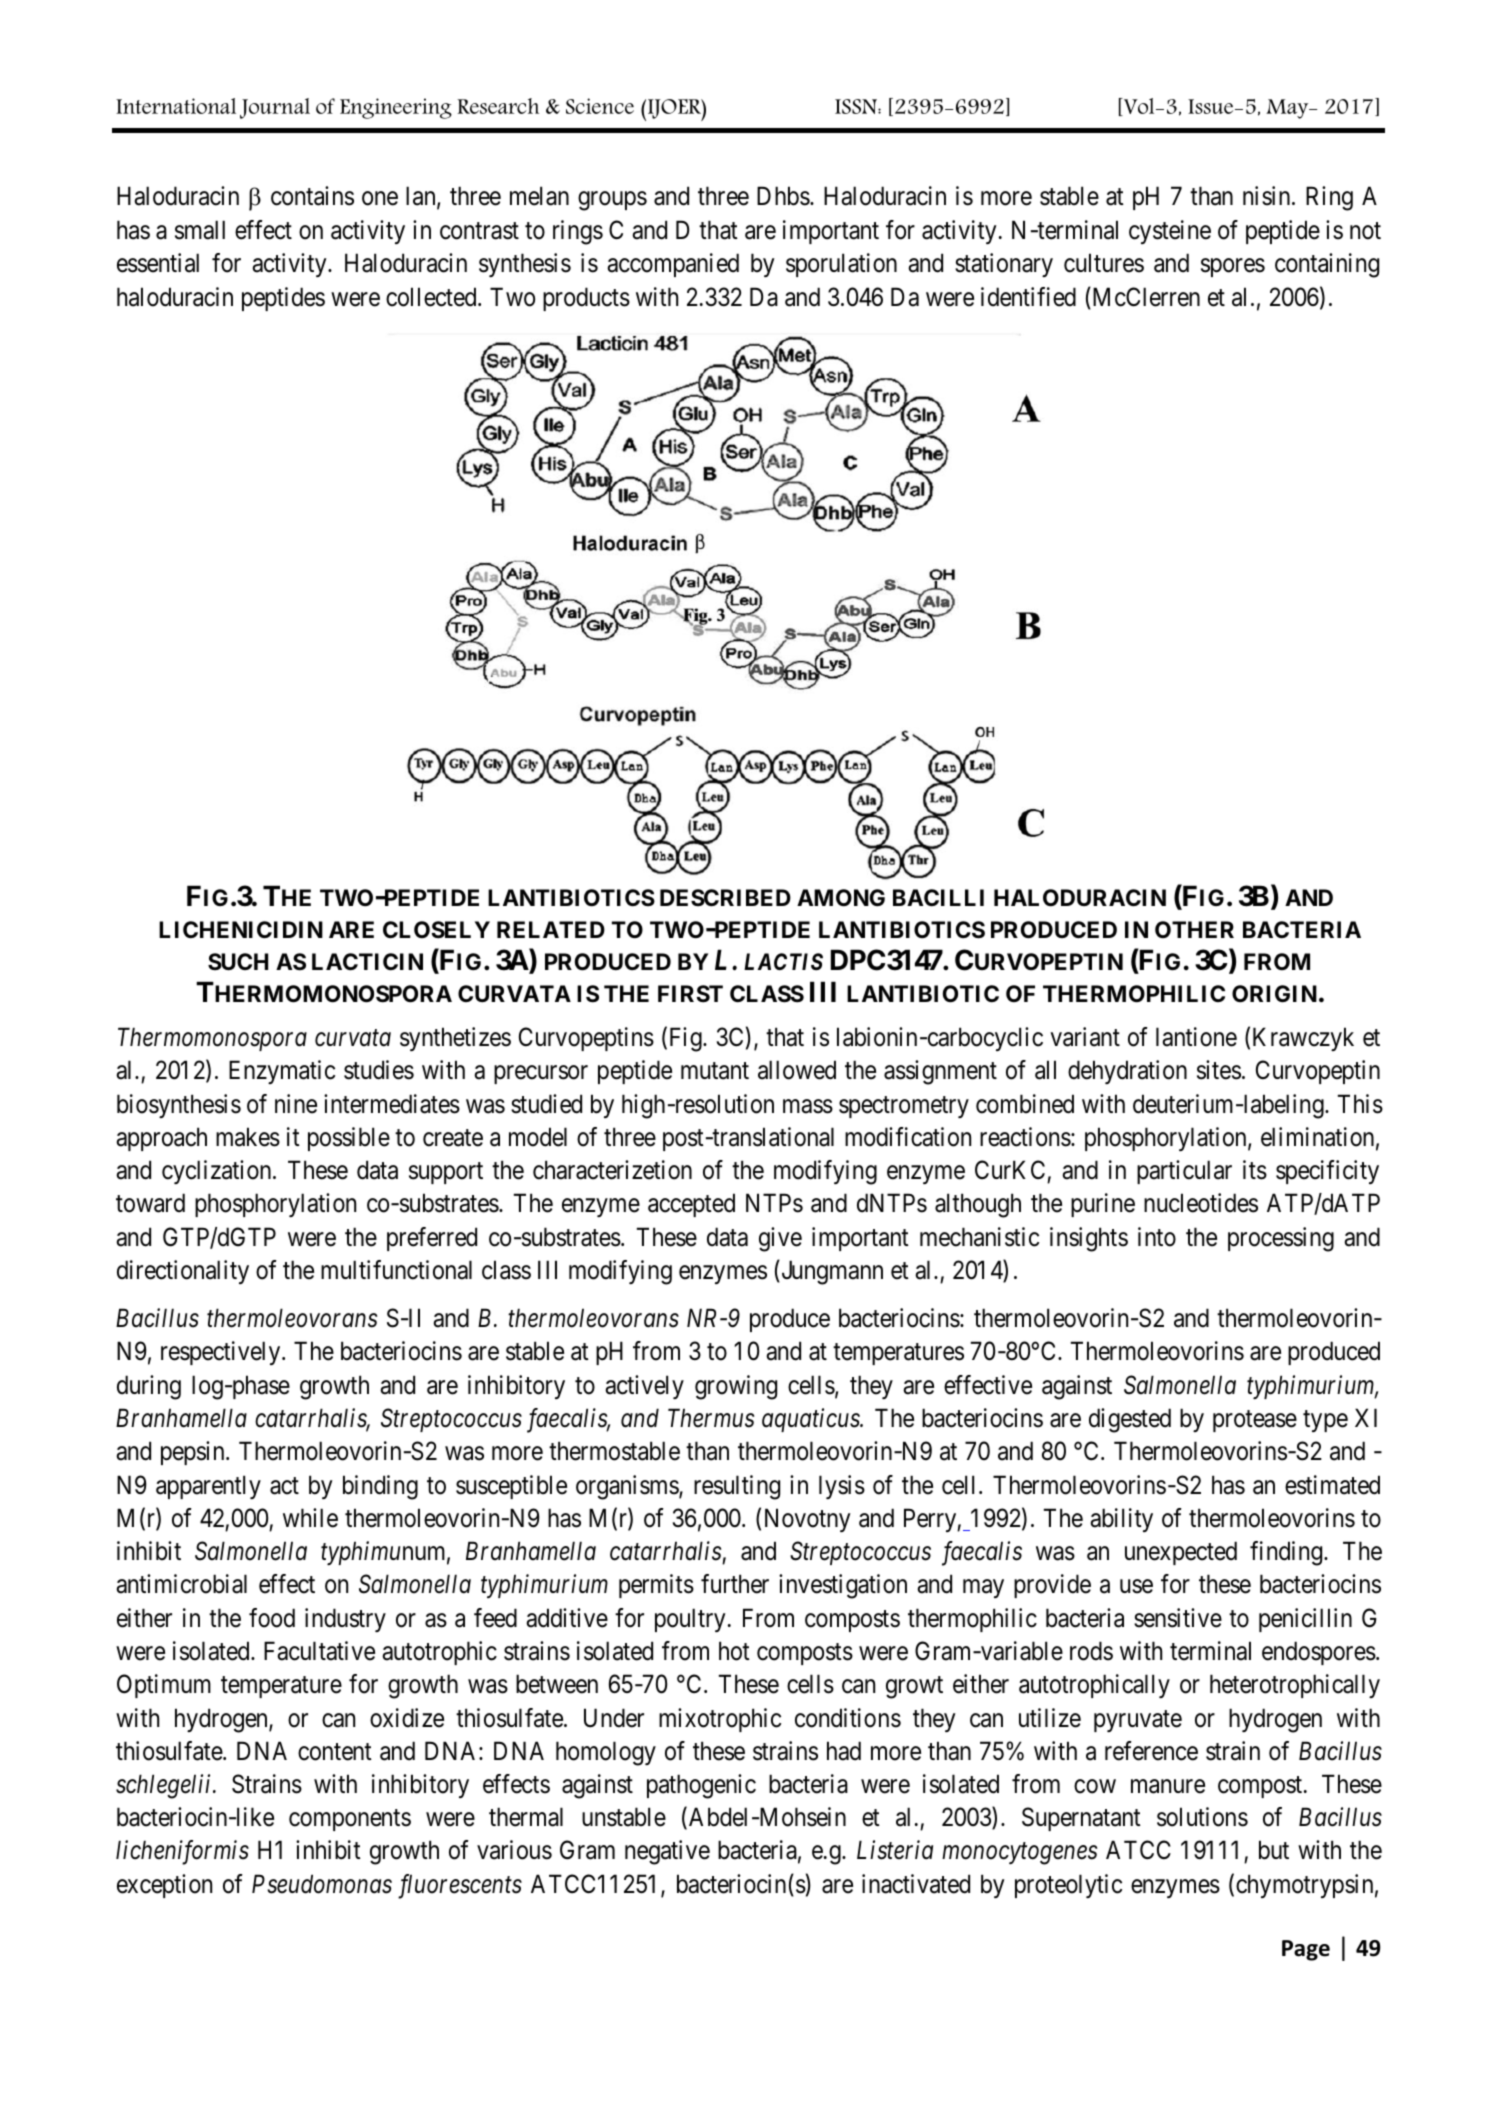  Describe the element at coordinates (396, 1270) in the image. I see `multifunctional` at that location.
